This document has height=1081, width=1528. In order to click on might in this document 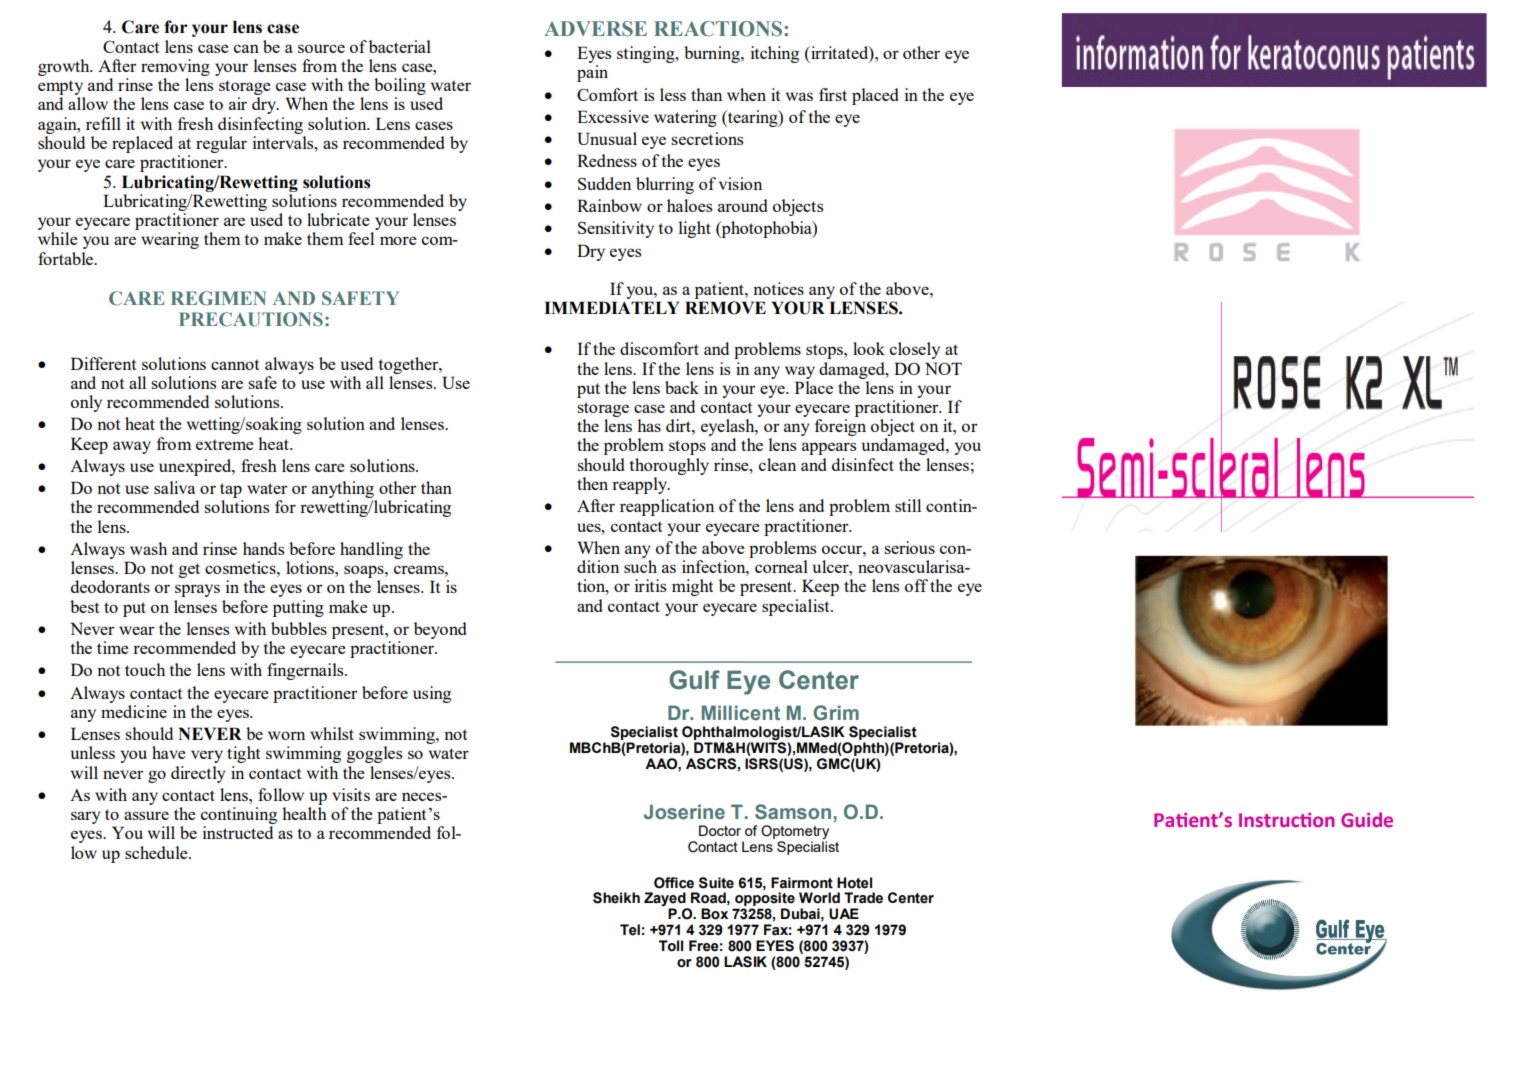, I will do `click(692, 587)`.
